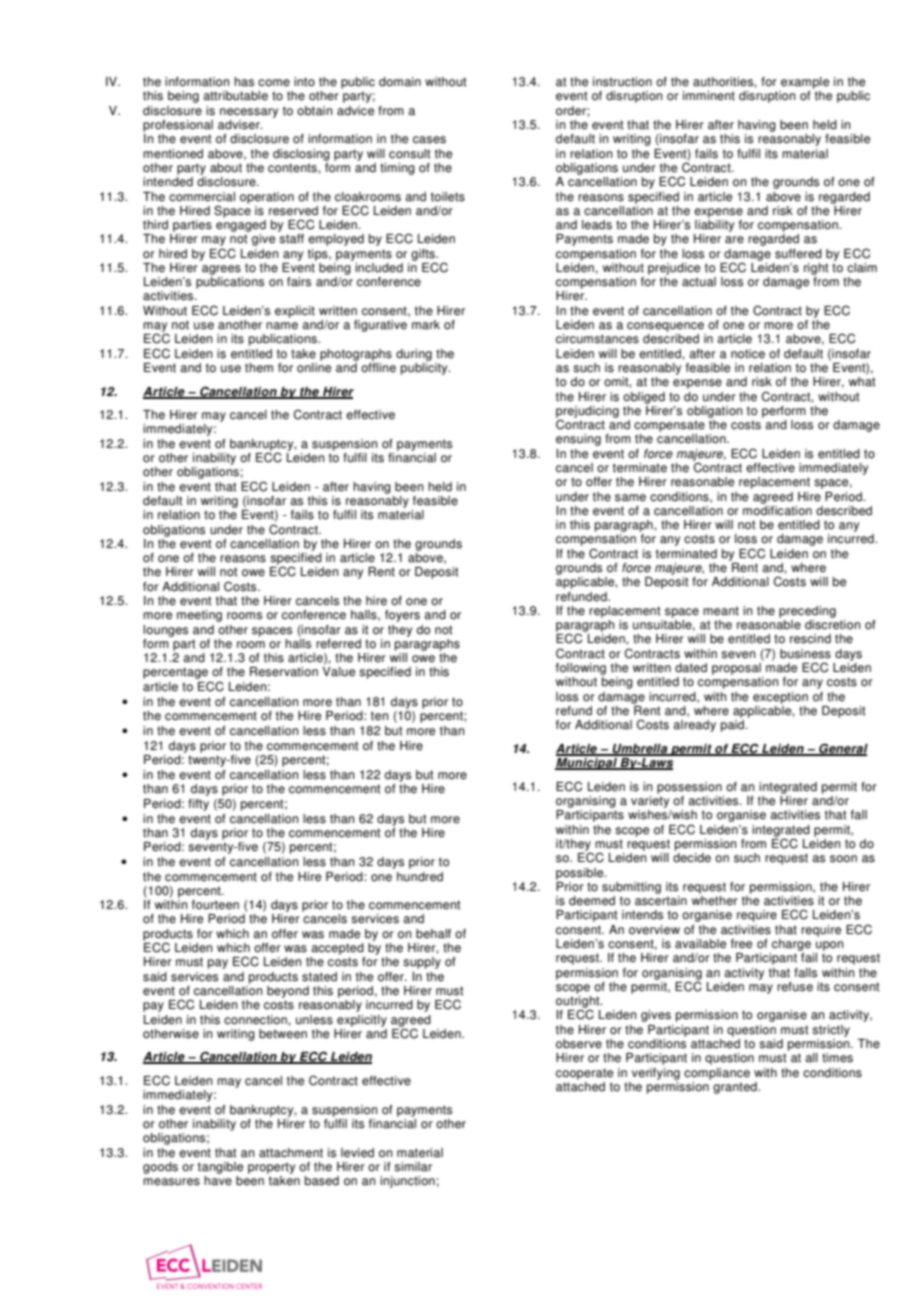 This screenshot has height=1308, width=924. Describe the element at coordinates (581, 874) in the screenshot. I see `possible` at that location.
